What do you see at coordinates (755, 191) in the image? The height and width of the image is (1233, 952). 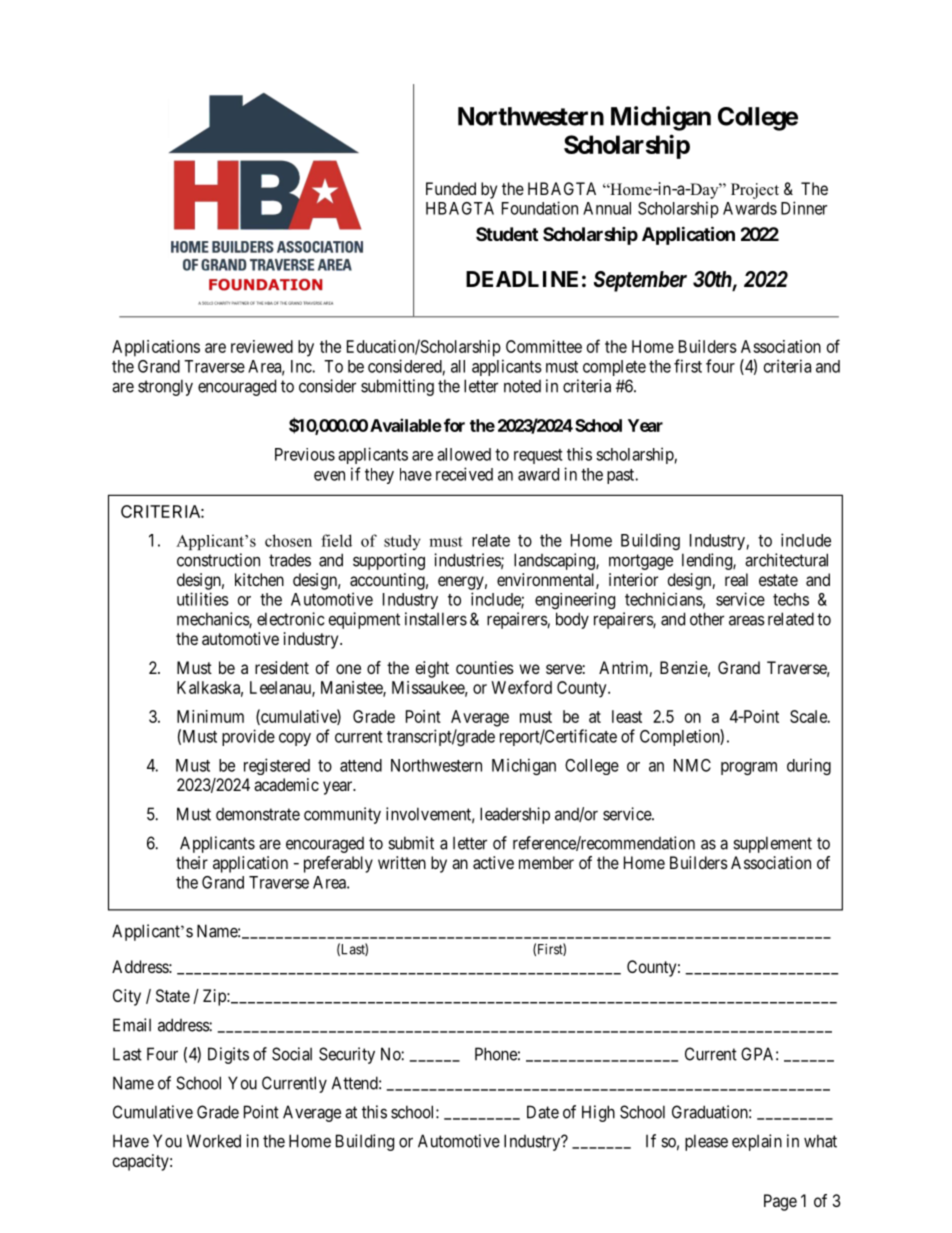 I see `Project` at bounding box center [755, 191].
